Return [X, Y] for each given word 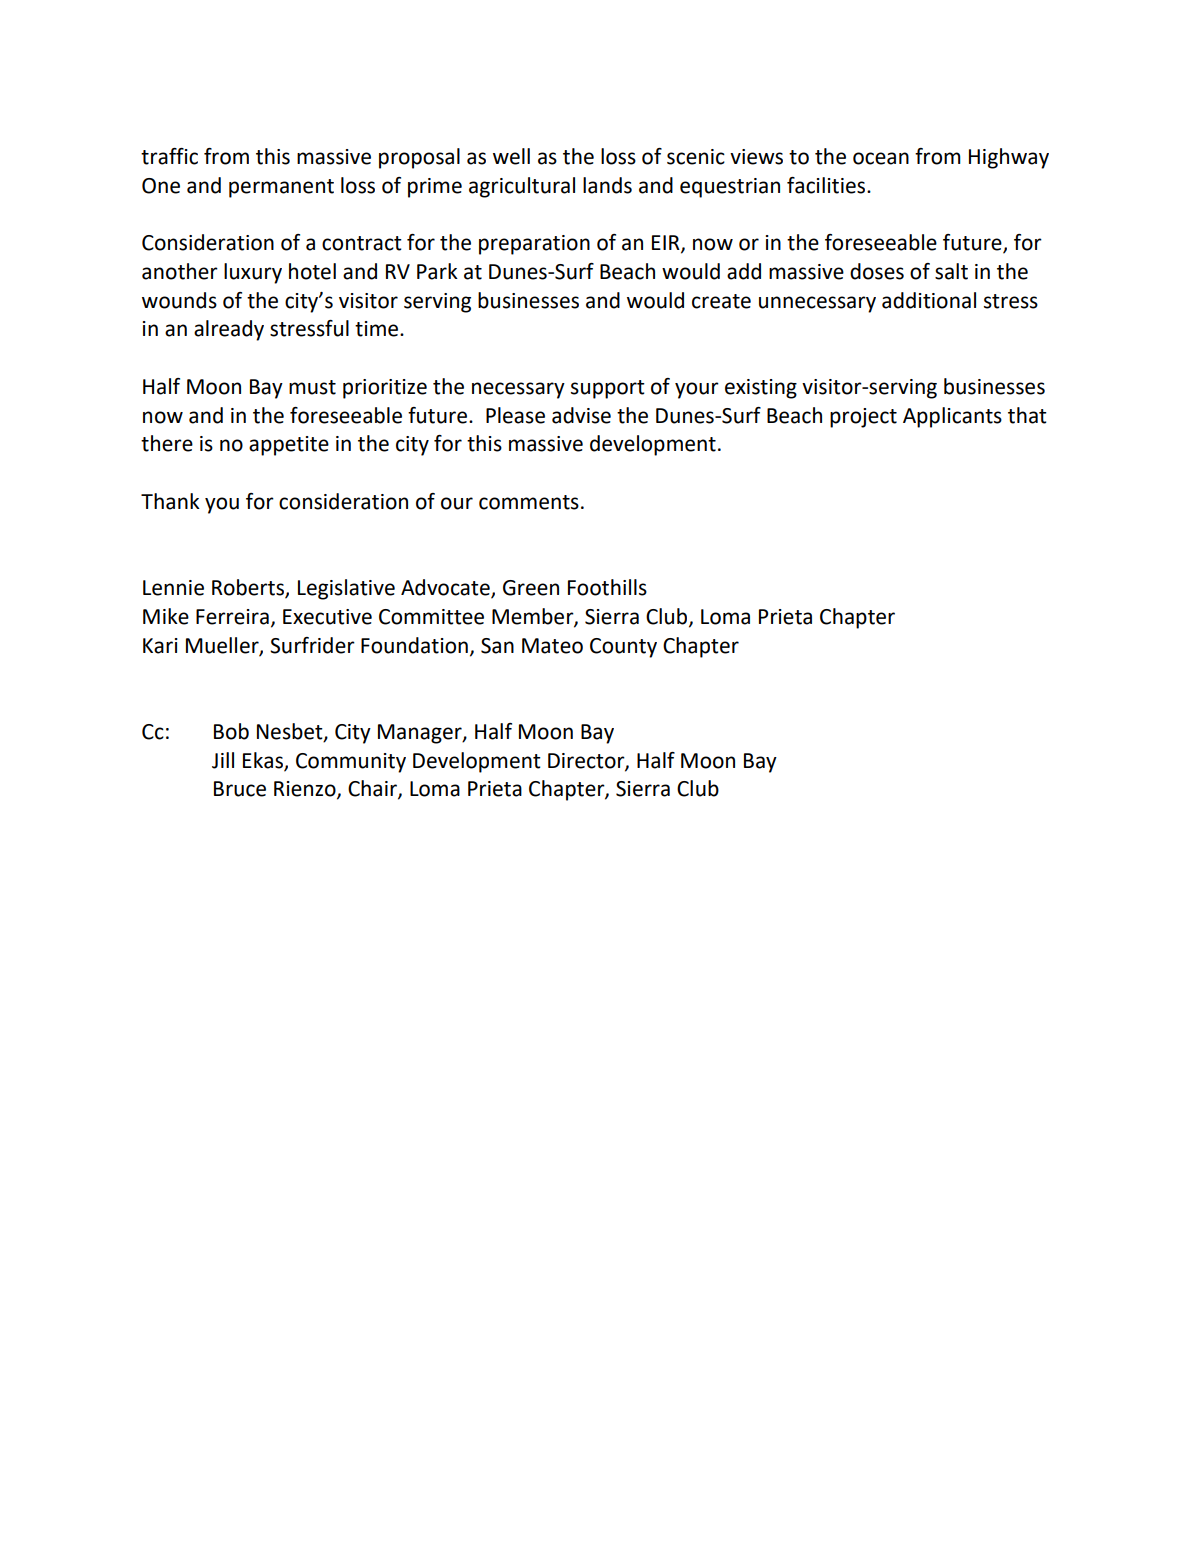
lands [607, 185]
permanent [281, 188]
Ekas [264, 761]
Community [351, 763]
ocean [881, 158]
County [623, 648]
